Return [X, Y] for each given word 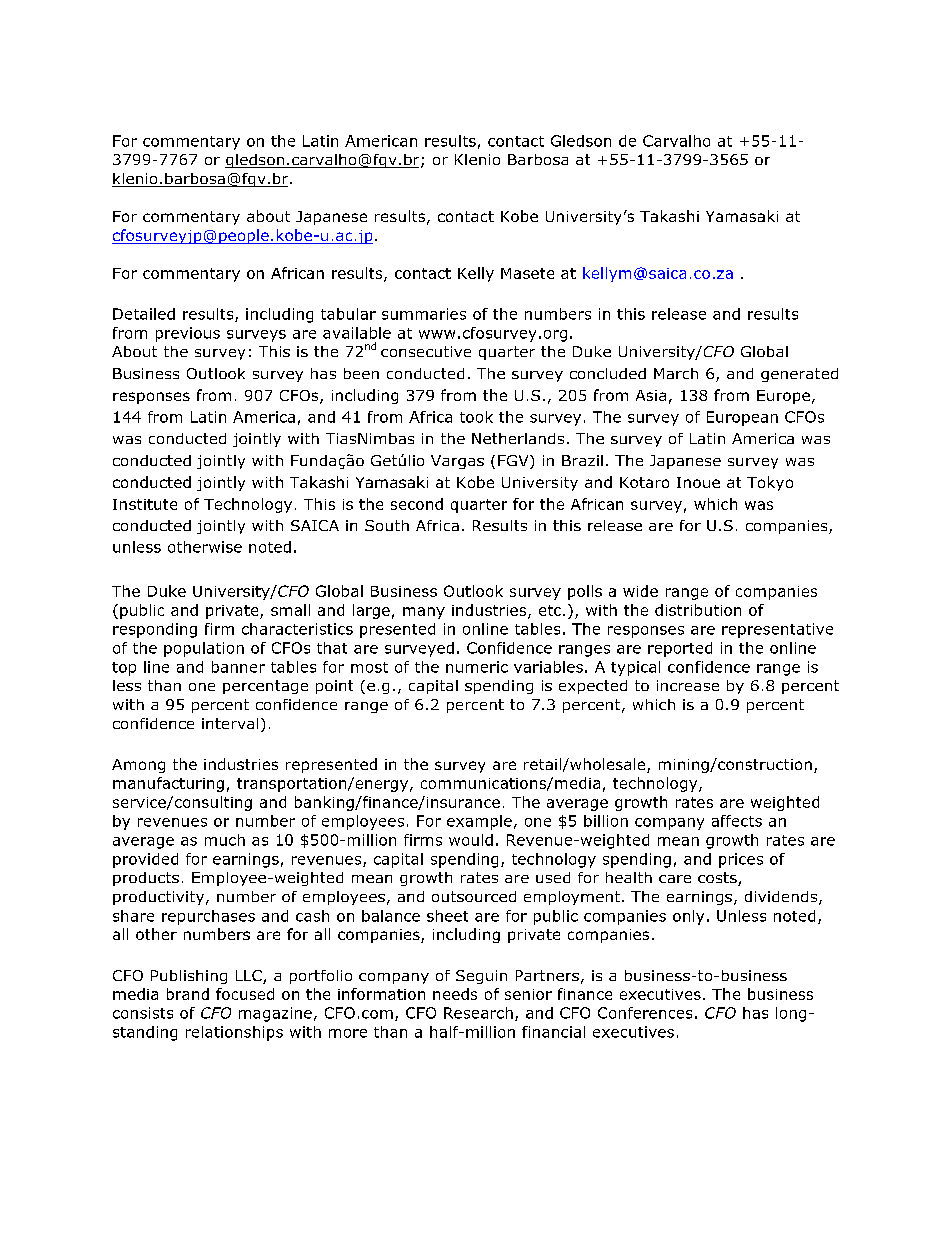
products [146, 879]
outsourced [474, 896]
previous [188, 334]
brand [188, 994]
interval [230, 723]
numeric [477, 667]
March [676, 373]
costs [718, 879]
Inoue [698, 482]
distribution [698, 610]
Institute [145, 504]
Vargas [457, 462]
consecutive [426, 351]
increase [688, 685]
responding [155, 630]
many [424, 613]
